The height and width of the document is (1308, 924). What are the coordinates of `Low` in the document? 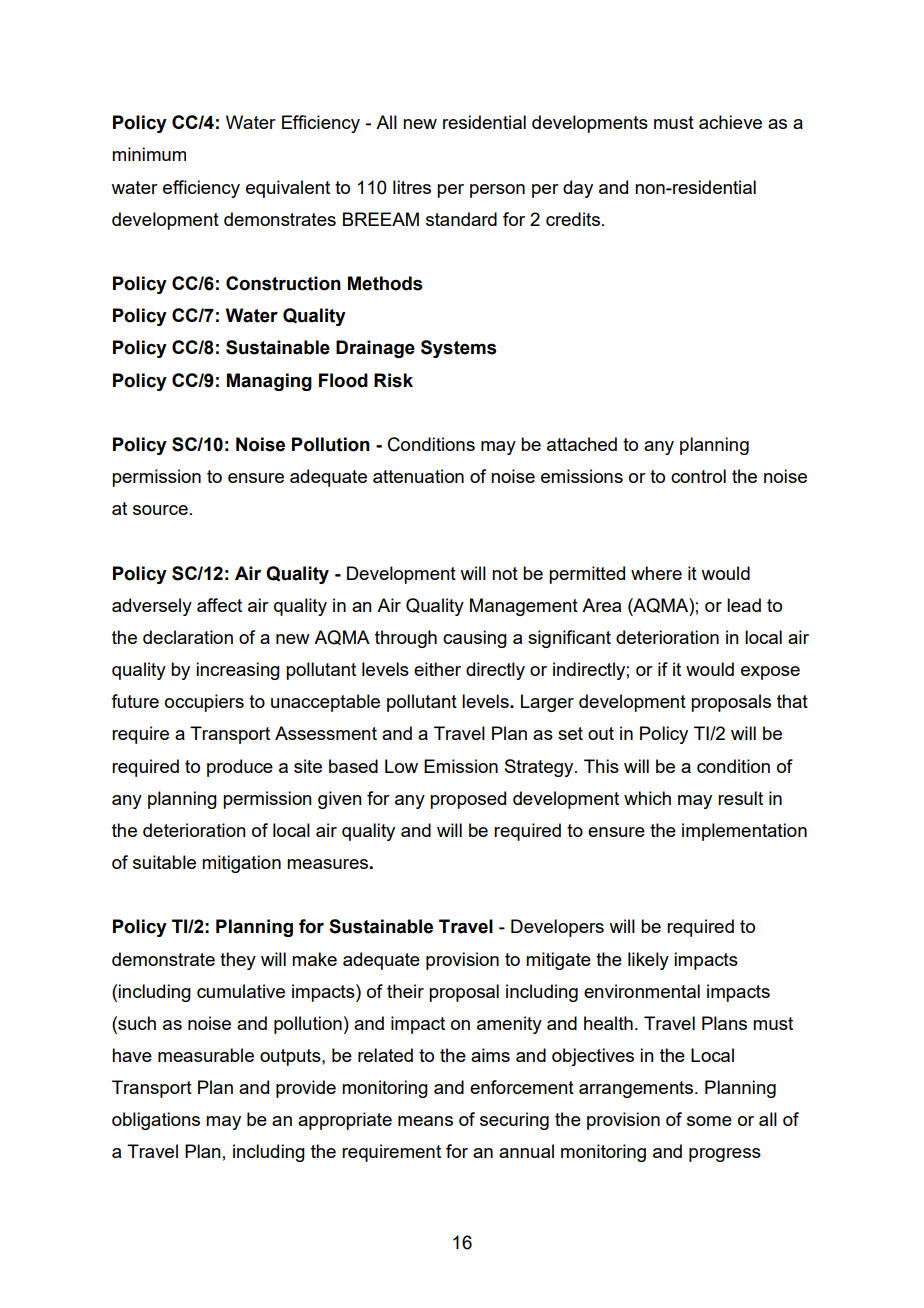 It's located at (401, 766).
